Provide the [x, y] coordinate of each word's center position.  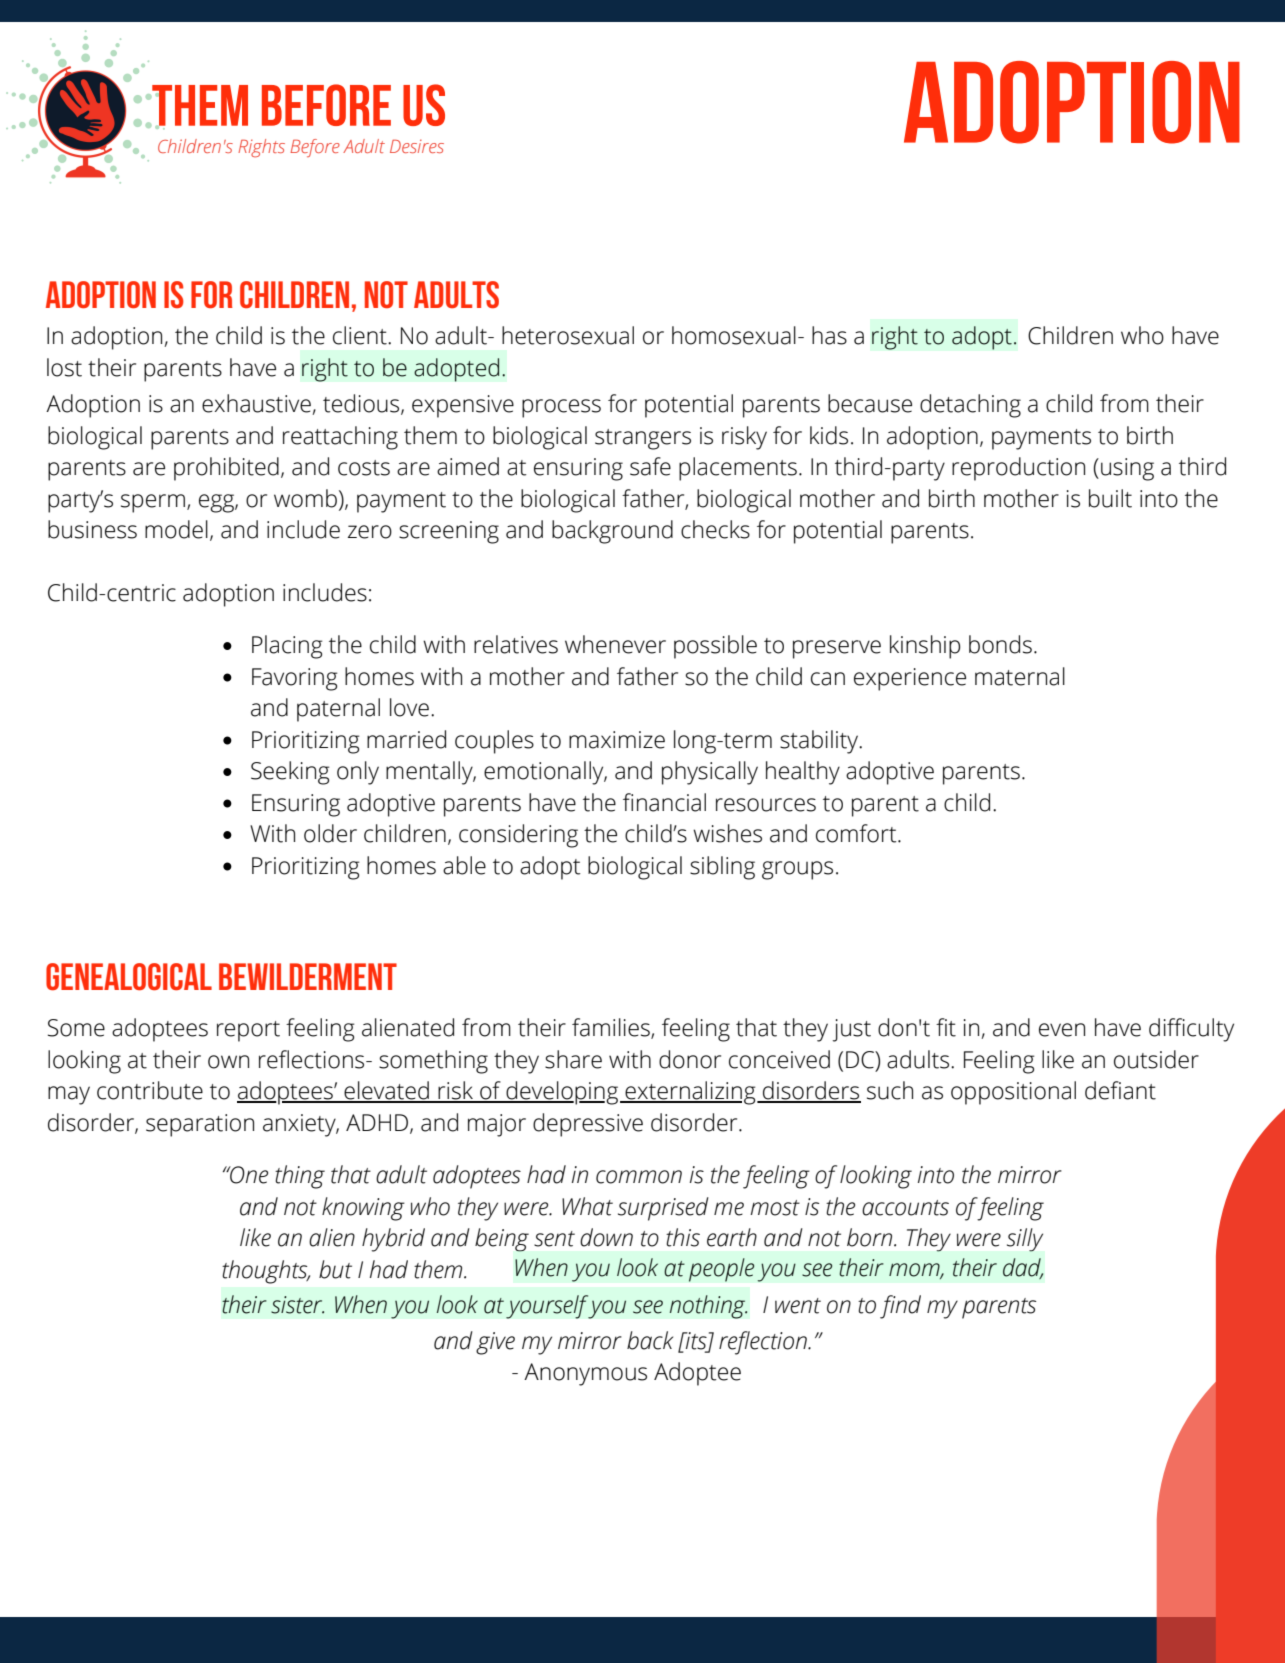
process [561, 408]
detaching [970, 406]
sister [297, 1305]
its [696, 1342]
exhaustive [257, 404]
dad [1023, 1268]
